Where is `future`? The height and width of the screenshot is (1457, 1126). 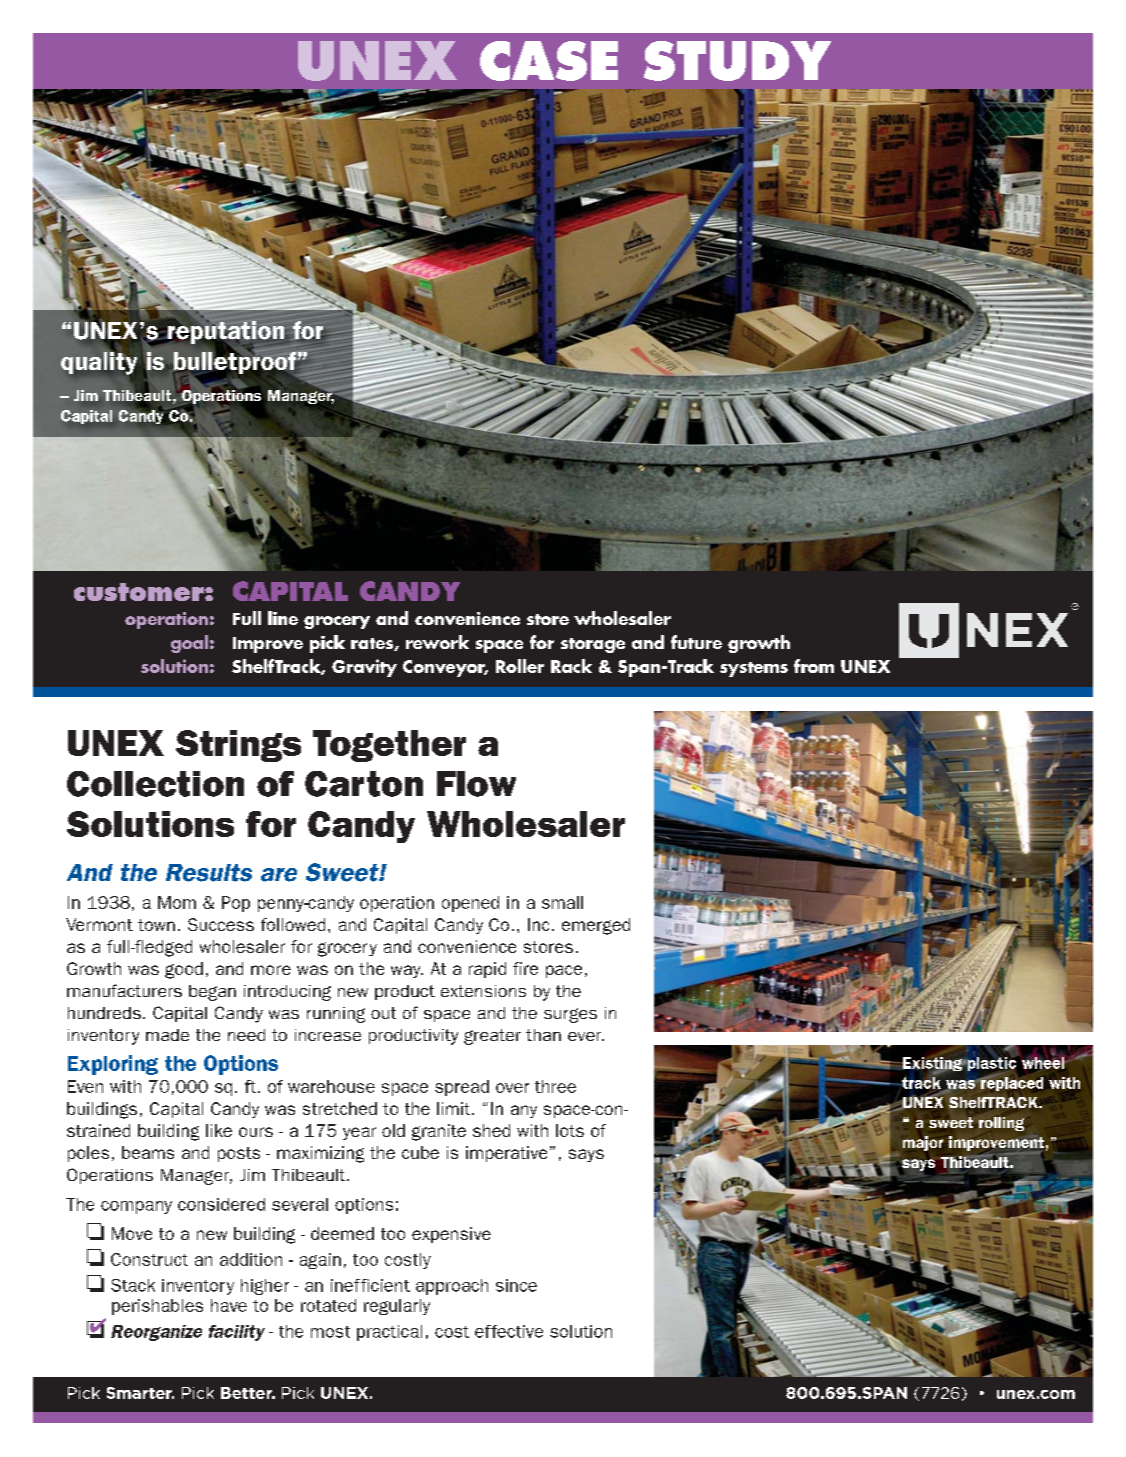 future is located at coordinates (696, 642).
